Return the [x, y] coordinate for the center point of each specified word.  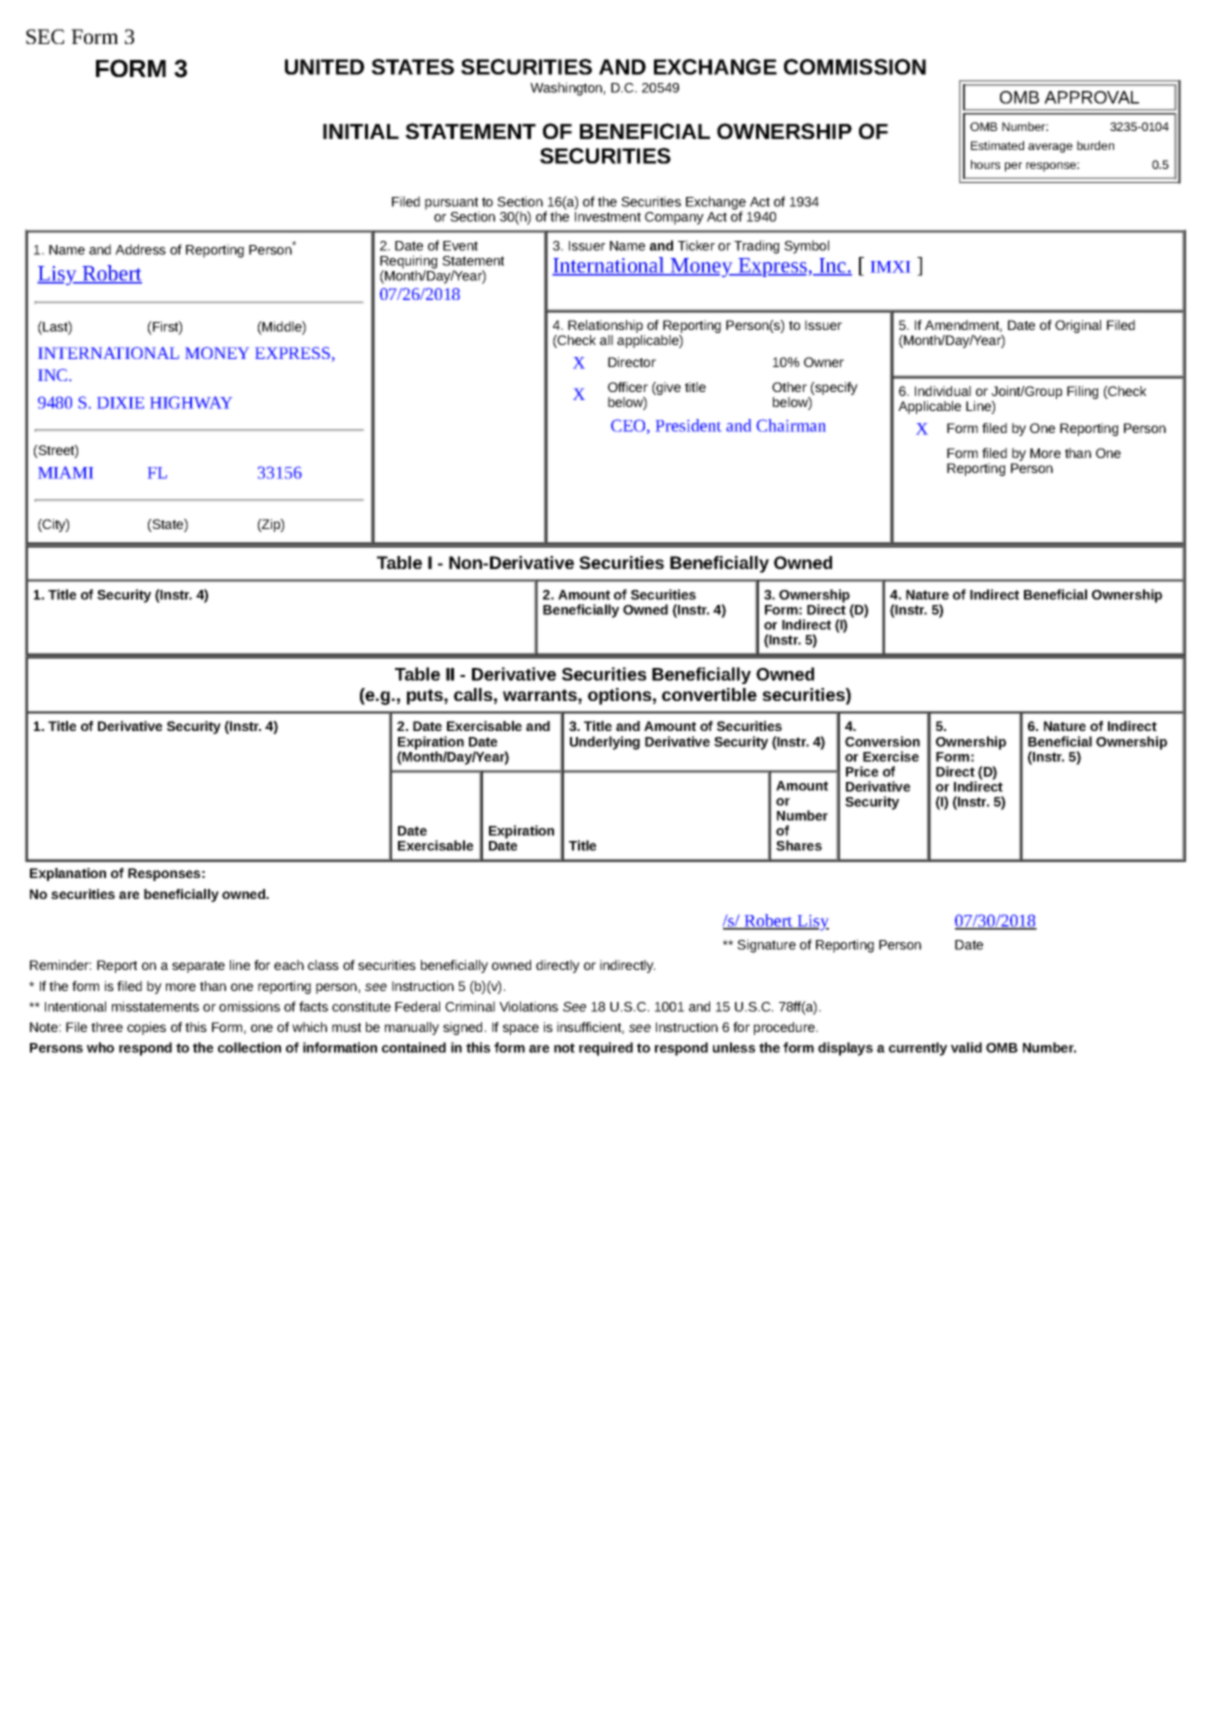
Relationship [606, 328]
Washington [567, 89]
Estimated [997, 145]
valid [966, 1047]
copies [146, 1028]
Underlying [605, 743]
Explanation [68, 874]
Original [1078, 326]
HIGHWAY [191, 402]
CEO [629, 426]
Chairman [791, 425]
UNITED [324, 67]
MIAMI [65, 472]
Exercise [891, 756]
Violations [528, 1006]
